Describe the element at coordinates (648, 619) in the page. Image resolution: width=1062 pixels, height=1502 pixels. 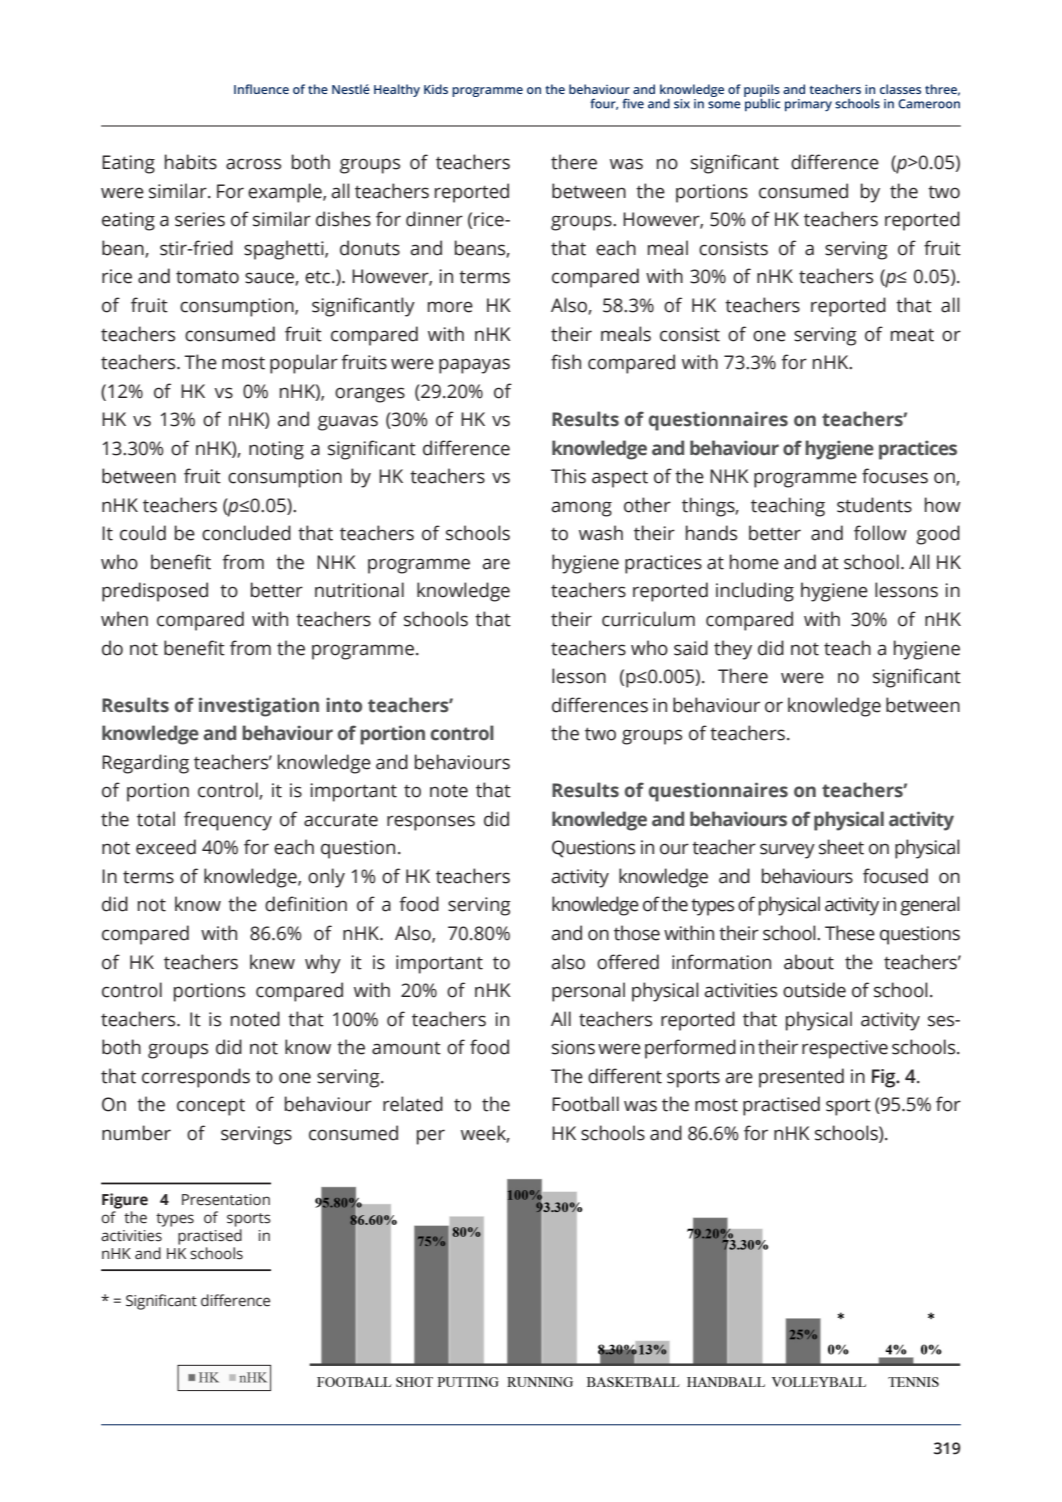
I see `curriculum` at that location.
